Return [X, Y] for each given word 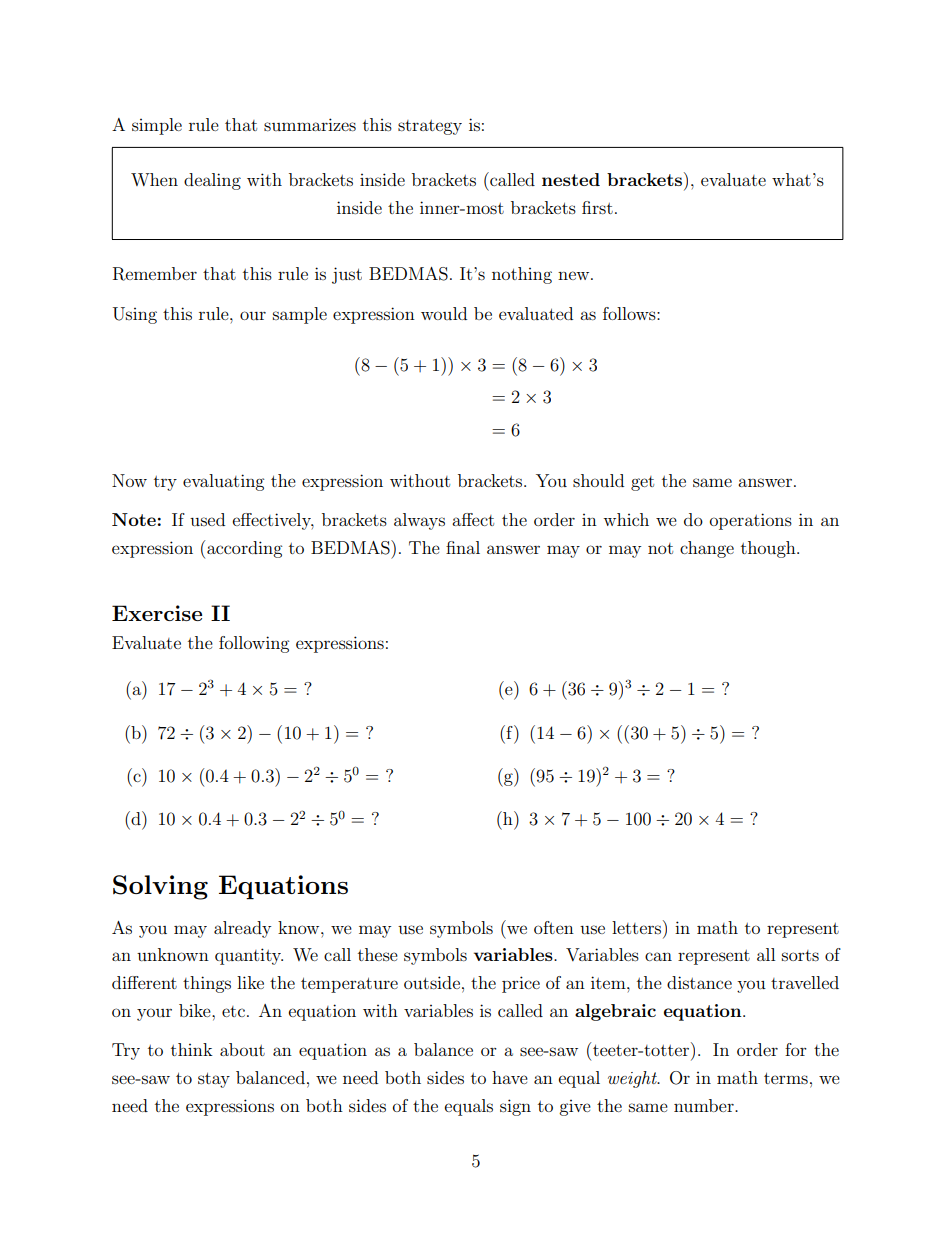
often [554, 927]
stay [214, 1080]
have [510, 1077]
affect [473, 519]
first [597, 207]
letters [638, 927]
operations [751, 521]
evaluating [223, 482]
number [705, 1105]
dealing [212, 181]
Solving [160, 887]
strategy [430, 127]
